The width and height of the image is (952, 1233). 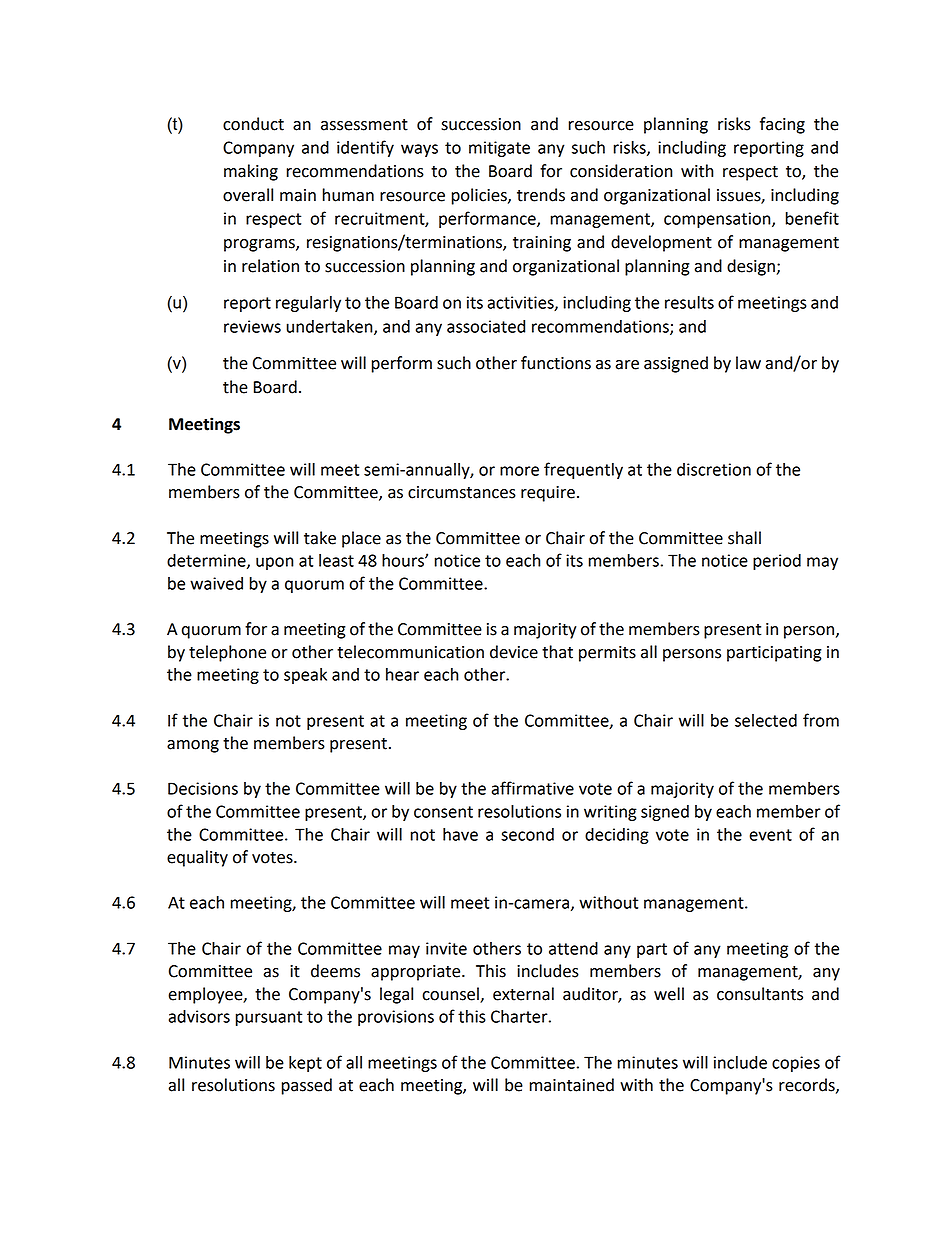 I want to click on period, so click(x=777, y=562).
